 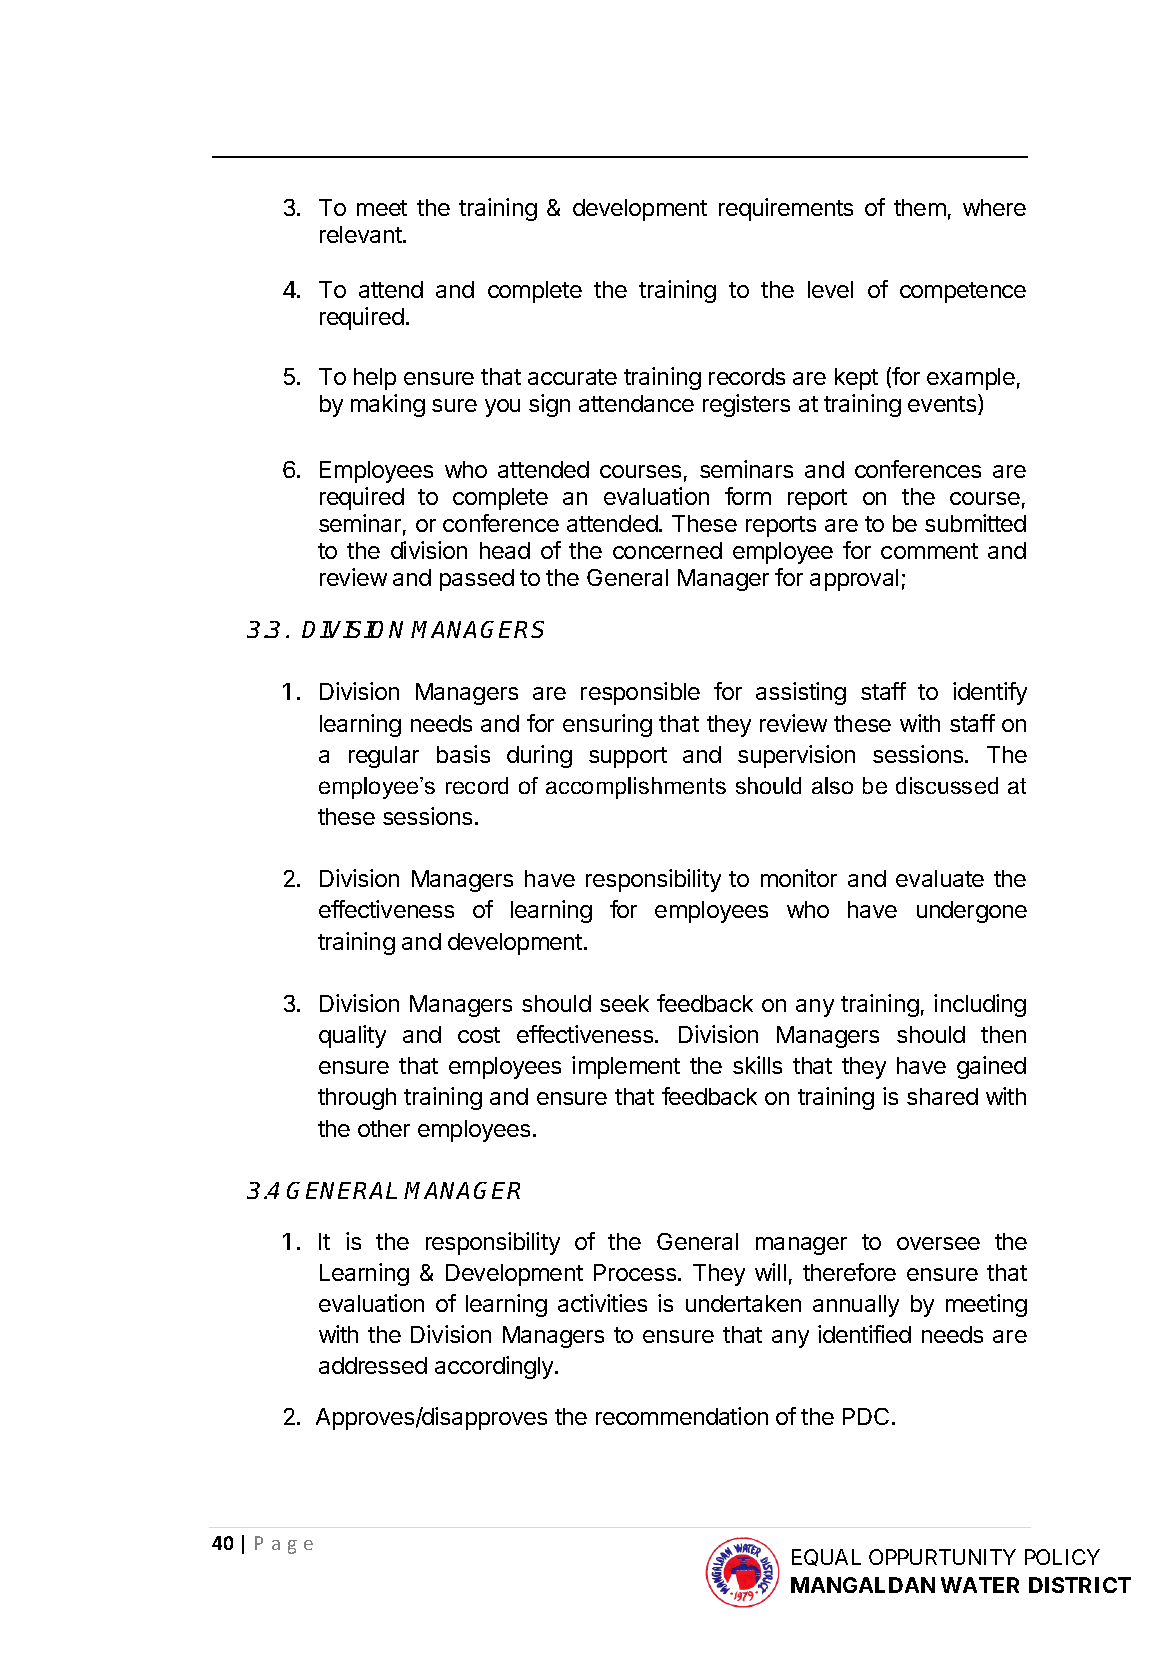 I want to click on requirements, so click(x=786, y=209).
